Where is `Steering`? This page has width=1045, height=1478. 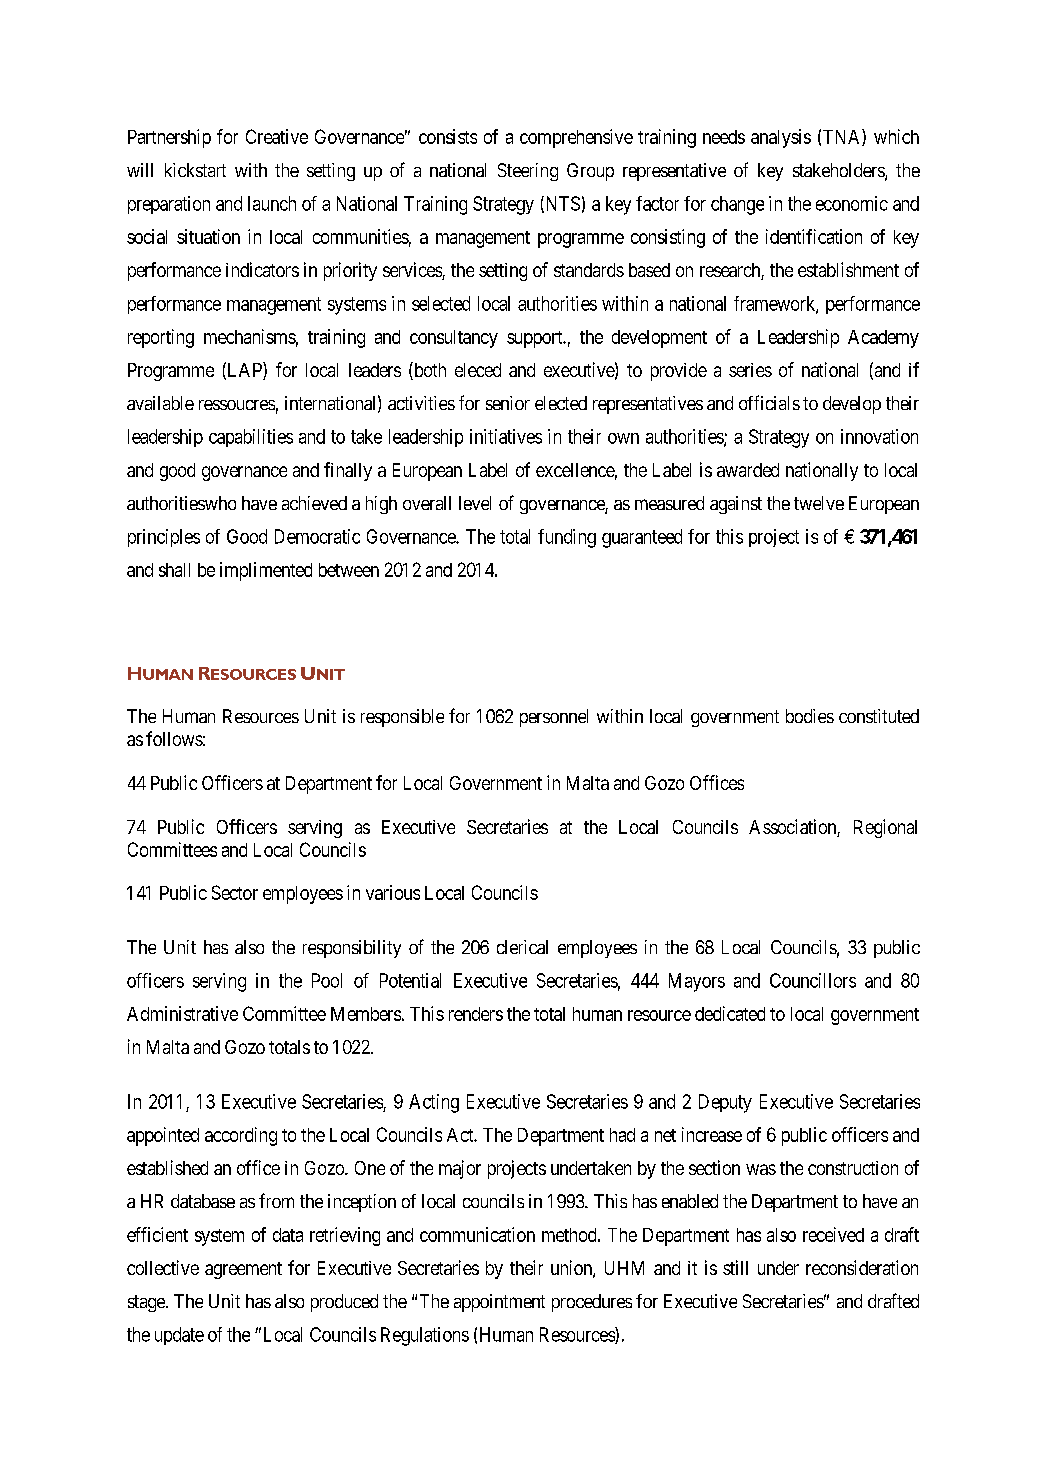 Steering is located at coordinates (528, 172).
